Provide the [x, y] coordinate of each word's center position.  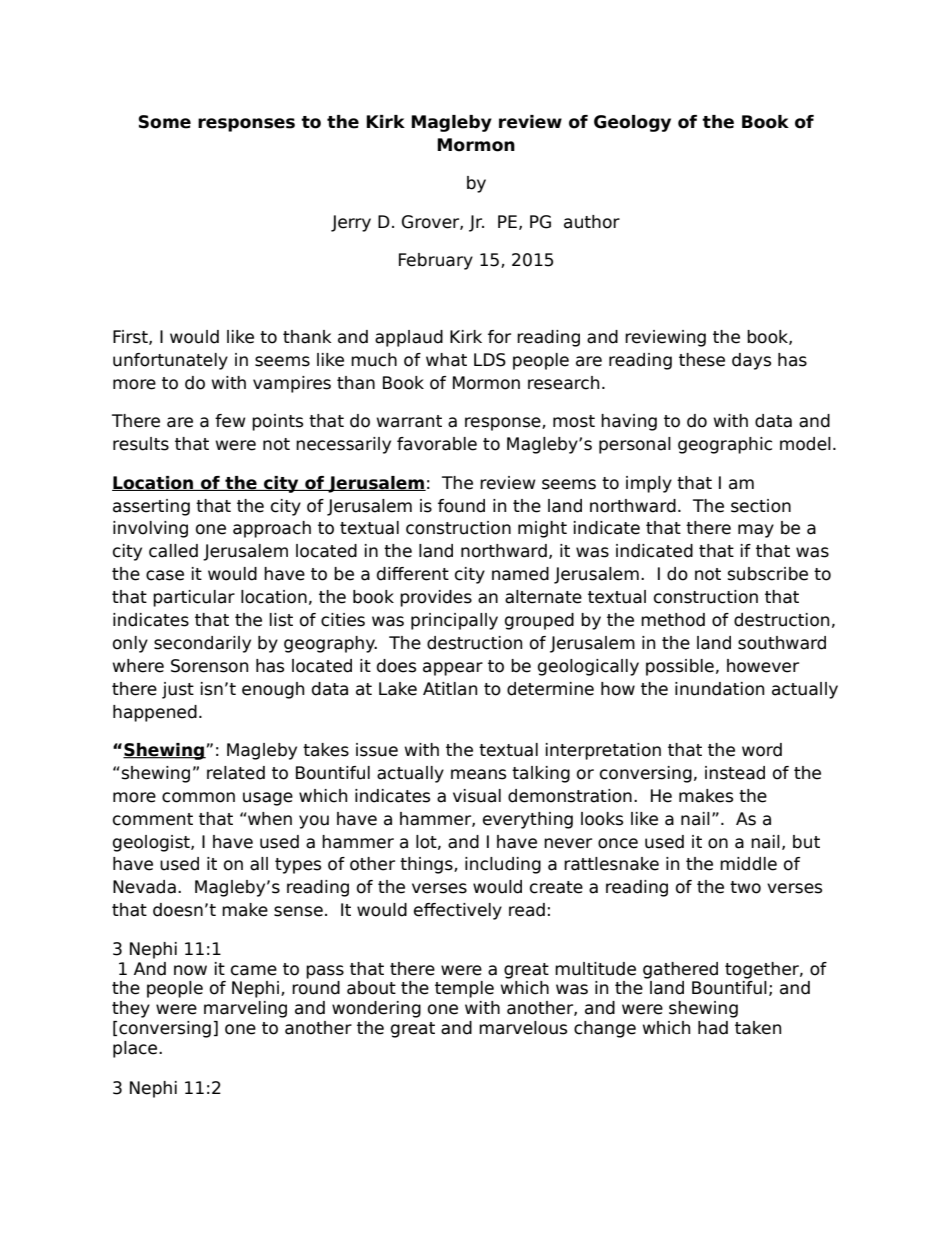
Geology [632, 123]
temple [464, 989]
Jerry [351, 223]
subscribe [768, 574]
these [702, 360]
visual [477, 796]
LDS [490, 360]
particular [194, 598]
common [198, 797]
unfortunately [170, 361]
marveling [245, 1009]
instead [735, 773]
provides [436, 598]
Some [165, 122]
